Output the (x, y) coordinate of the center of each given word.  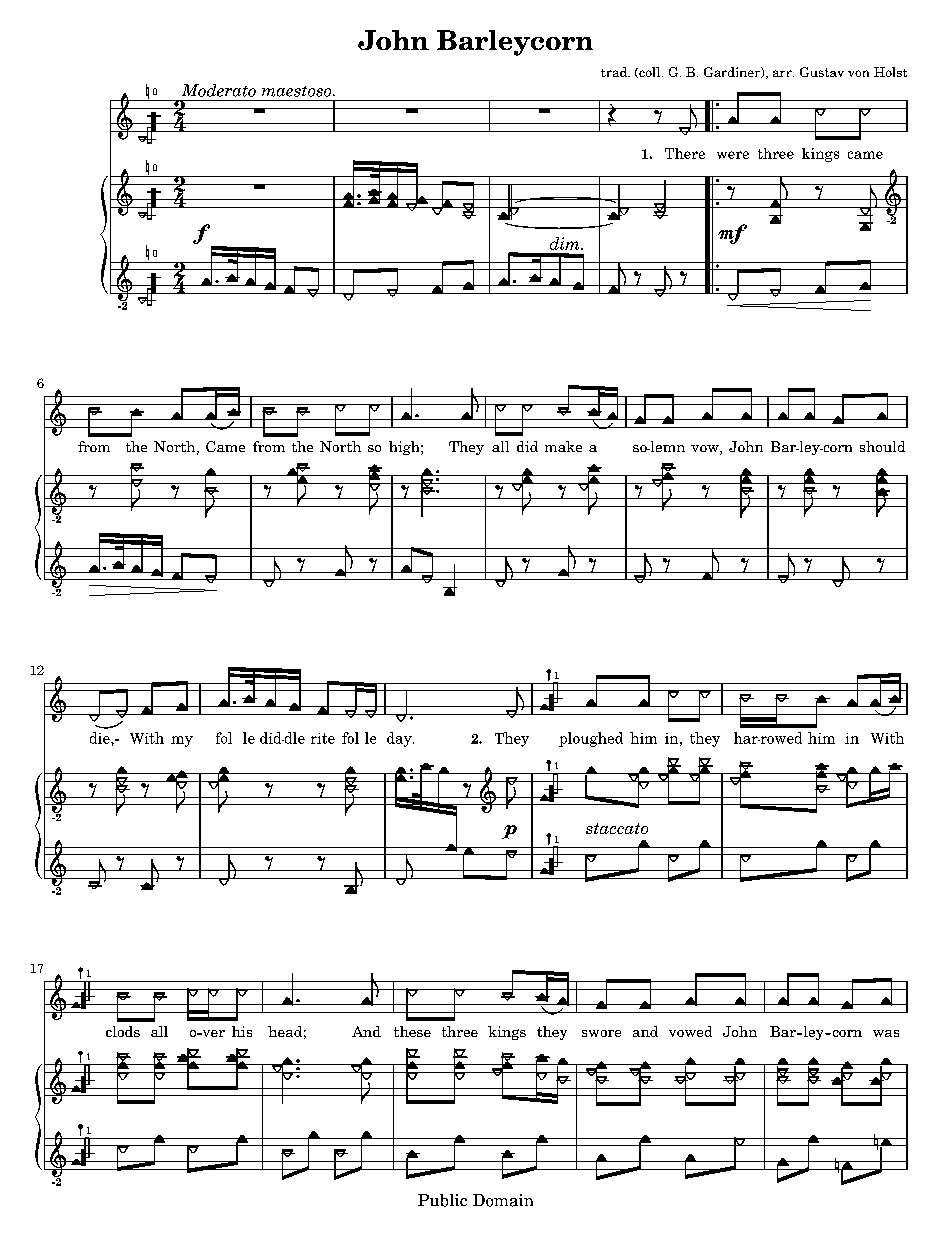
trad (615, 72)
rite (323, 738)
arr (783, 73)
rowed (780, 738)
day (400, 739)
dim (566, 243)
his (242, 1031)
